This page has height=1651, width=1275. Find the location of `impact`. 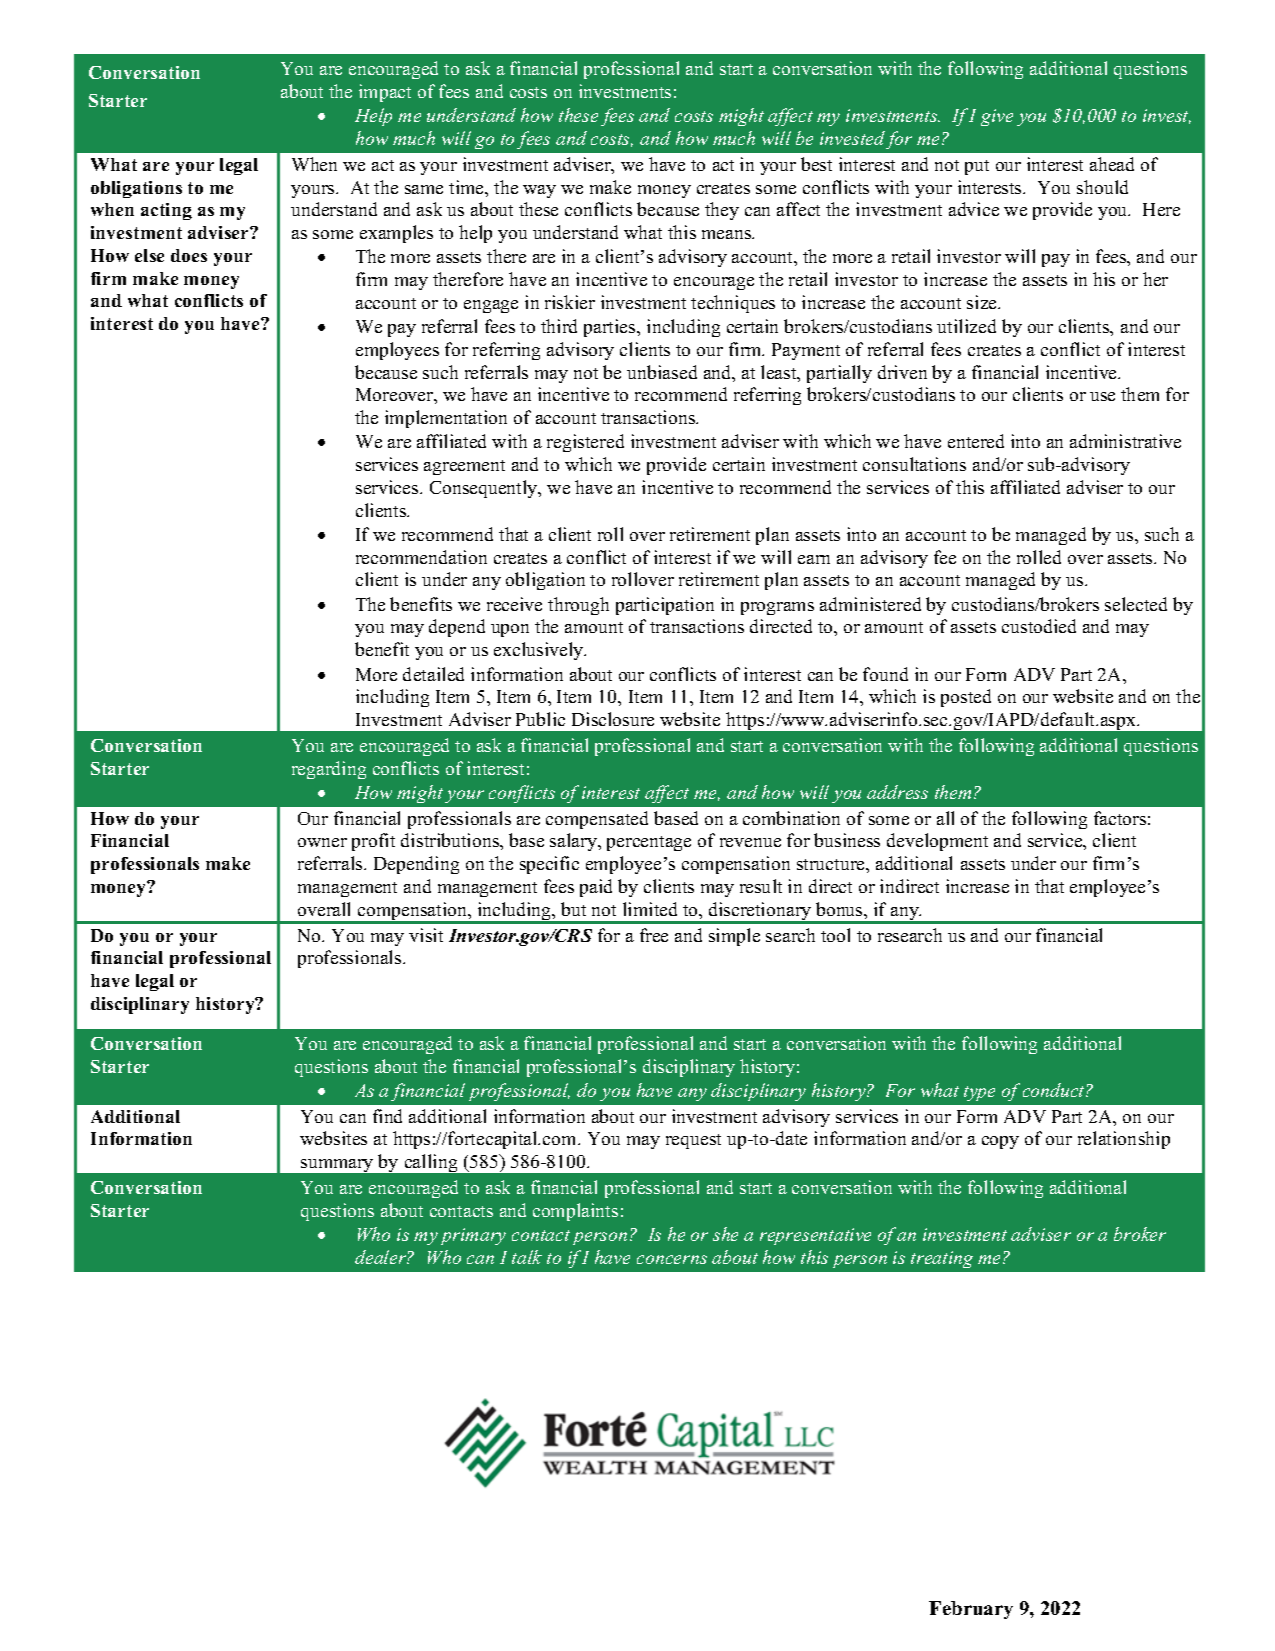

impact is located at coordinates (385, 93).
